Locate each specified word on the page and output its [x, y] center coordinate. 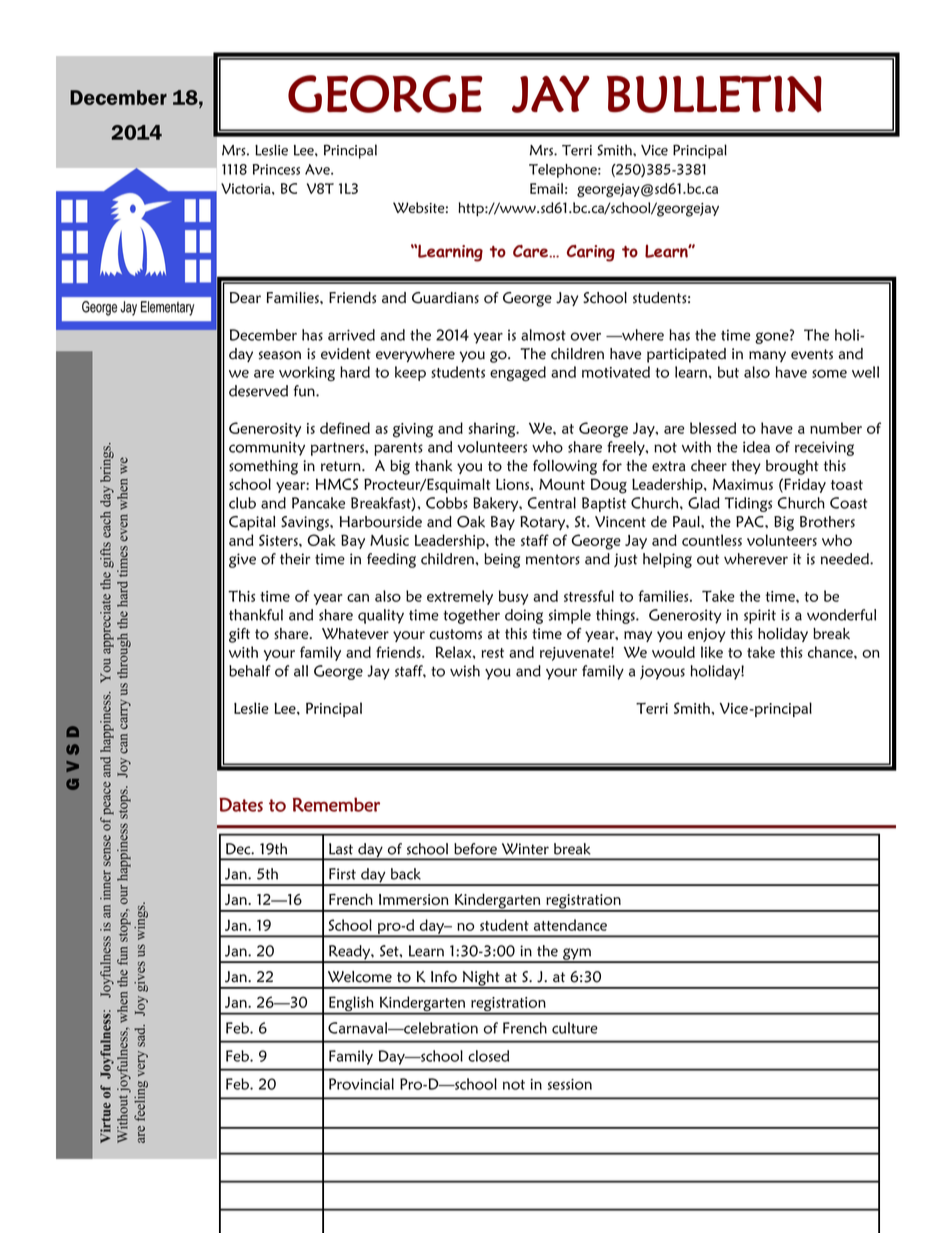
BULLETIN [714, 94]
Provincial [361, 1084]
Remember [336, 804]
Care [531, 251]
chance [831, 652]
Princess [276, 169]
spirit [760, 616]
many [767, 356]
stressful [589, 596]
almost [543, 335]
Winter [525, 849]
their [295, 559]
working [307, 373]
